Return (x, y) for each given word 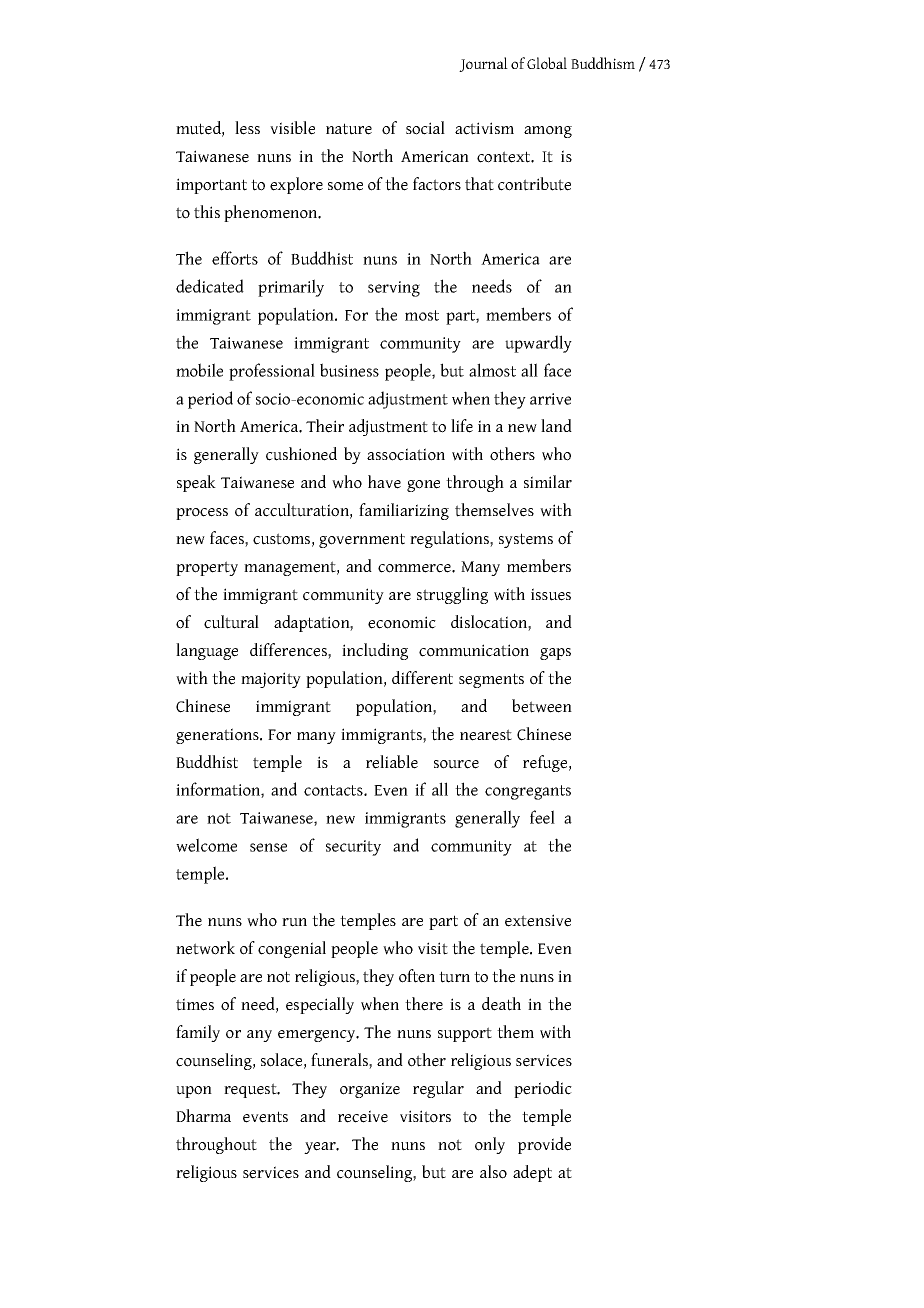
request (251, 1090)
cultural (231, 622)
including (375, 651)
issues (551, 594)
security (353, 848)
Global (547, 63)
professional (272, 372)
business (349, 370)
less (247, 128)
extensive (538, 920)
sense (268, 847)
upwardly (538, 344)
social (425, 128)
